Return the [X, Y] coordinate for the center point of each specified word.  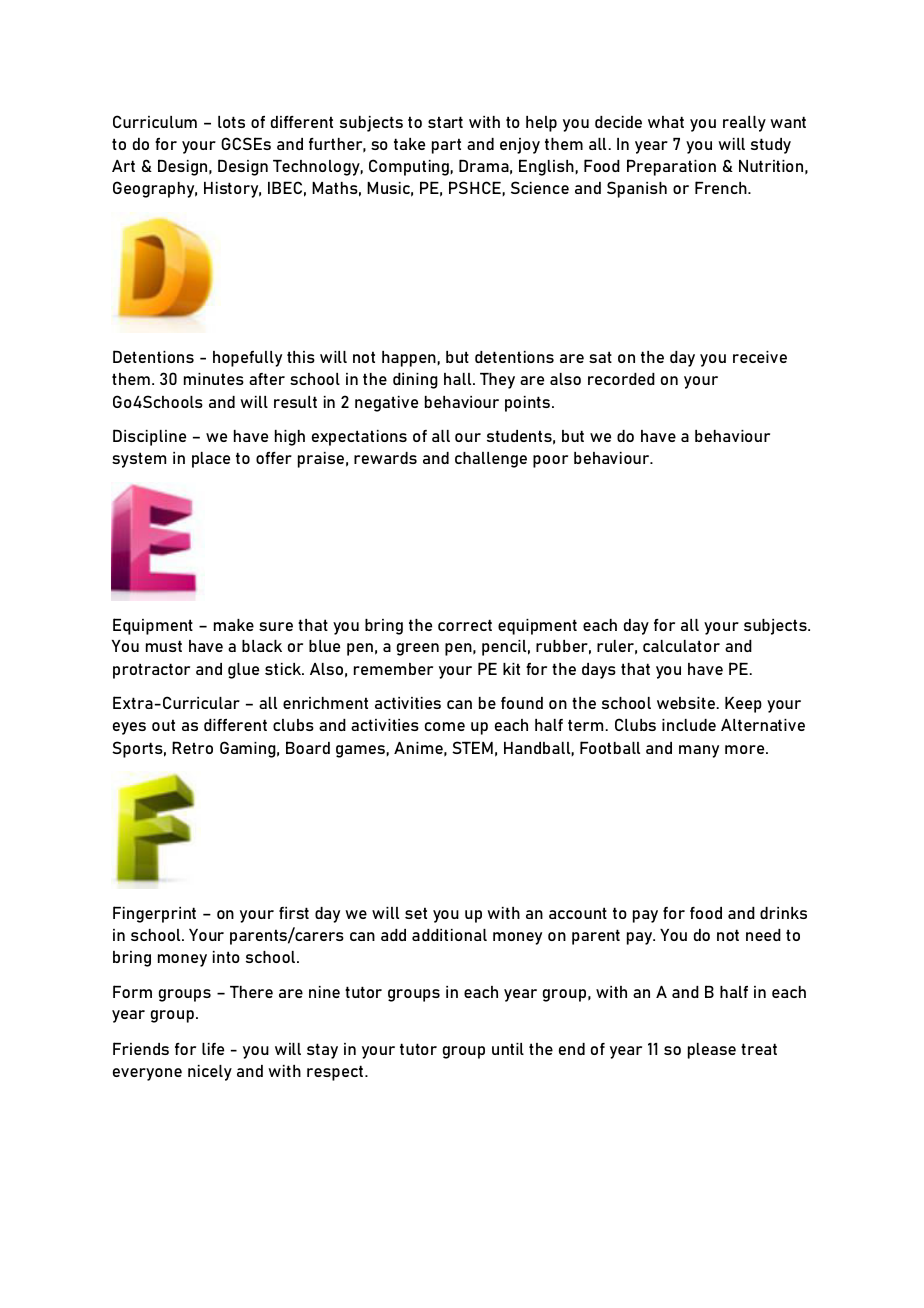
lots [231, 122]
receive [760, 357]
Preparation [671, 167]
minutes [214, 379]
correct [465, 625]
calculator [681, 646]
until [508, 1049]
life [213, 1049]
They [497, 381]
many [699, 751]
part [446, 146]
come [445, 726]
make [234, 625]
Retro [192, 747]
